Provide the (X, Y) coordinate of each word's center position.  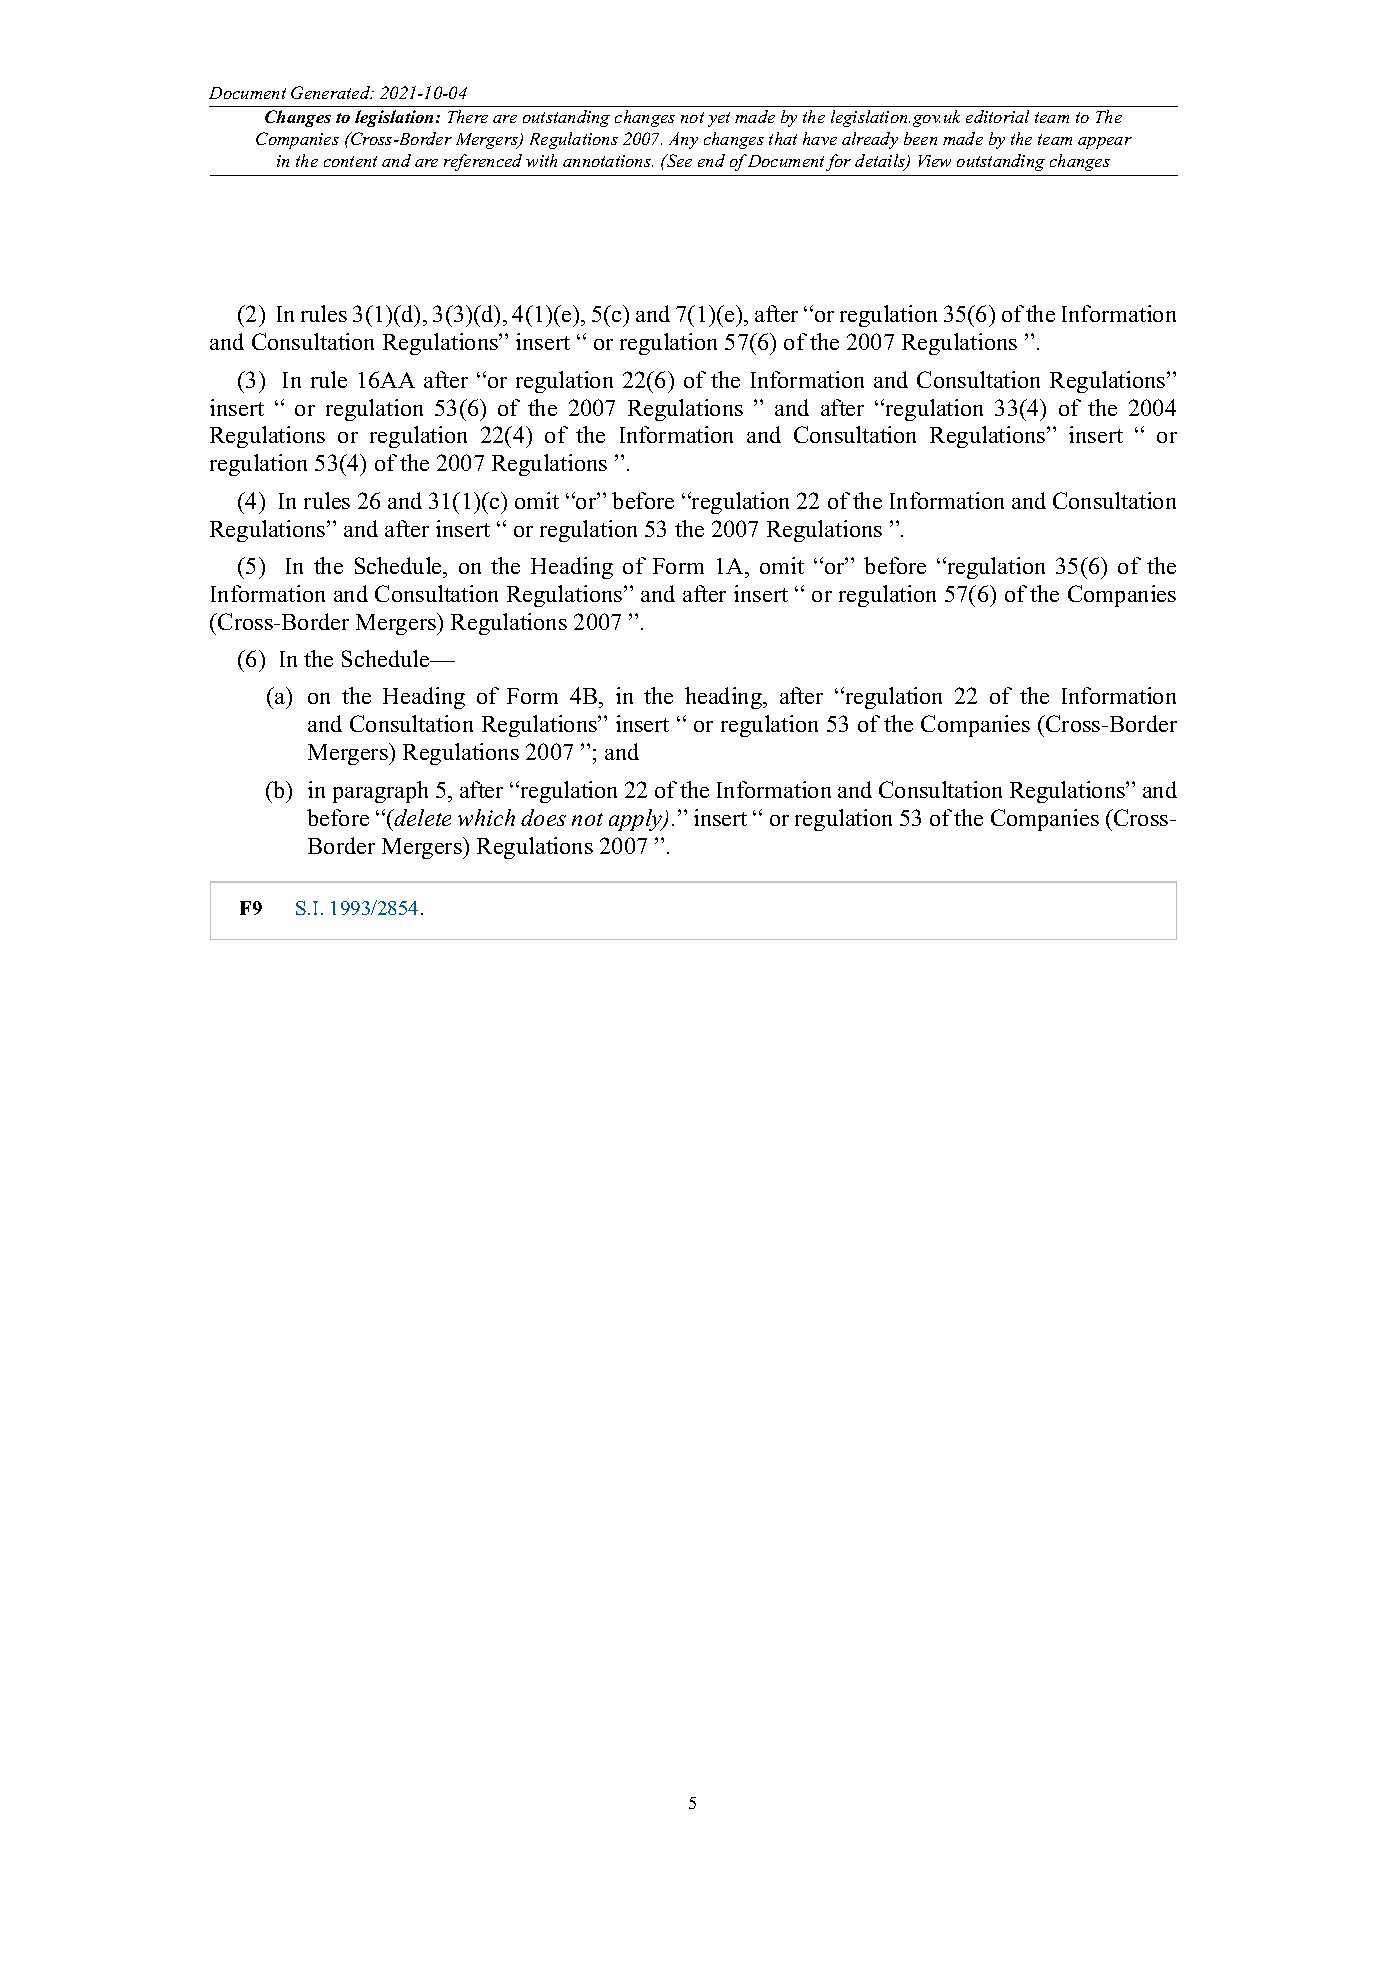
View (935, 161)
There (468, 116)
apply (637, 820)
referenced (483, 162)
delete (421, 817)
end (711, 160)
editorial (997, 116)
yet (719, 119)
